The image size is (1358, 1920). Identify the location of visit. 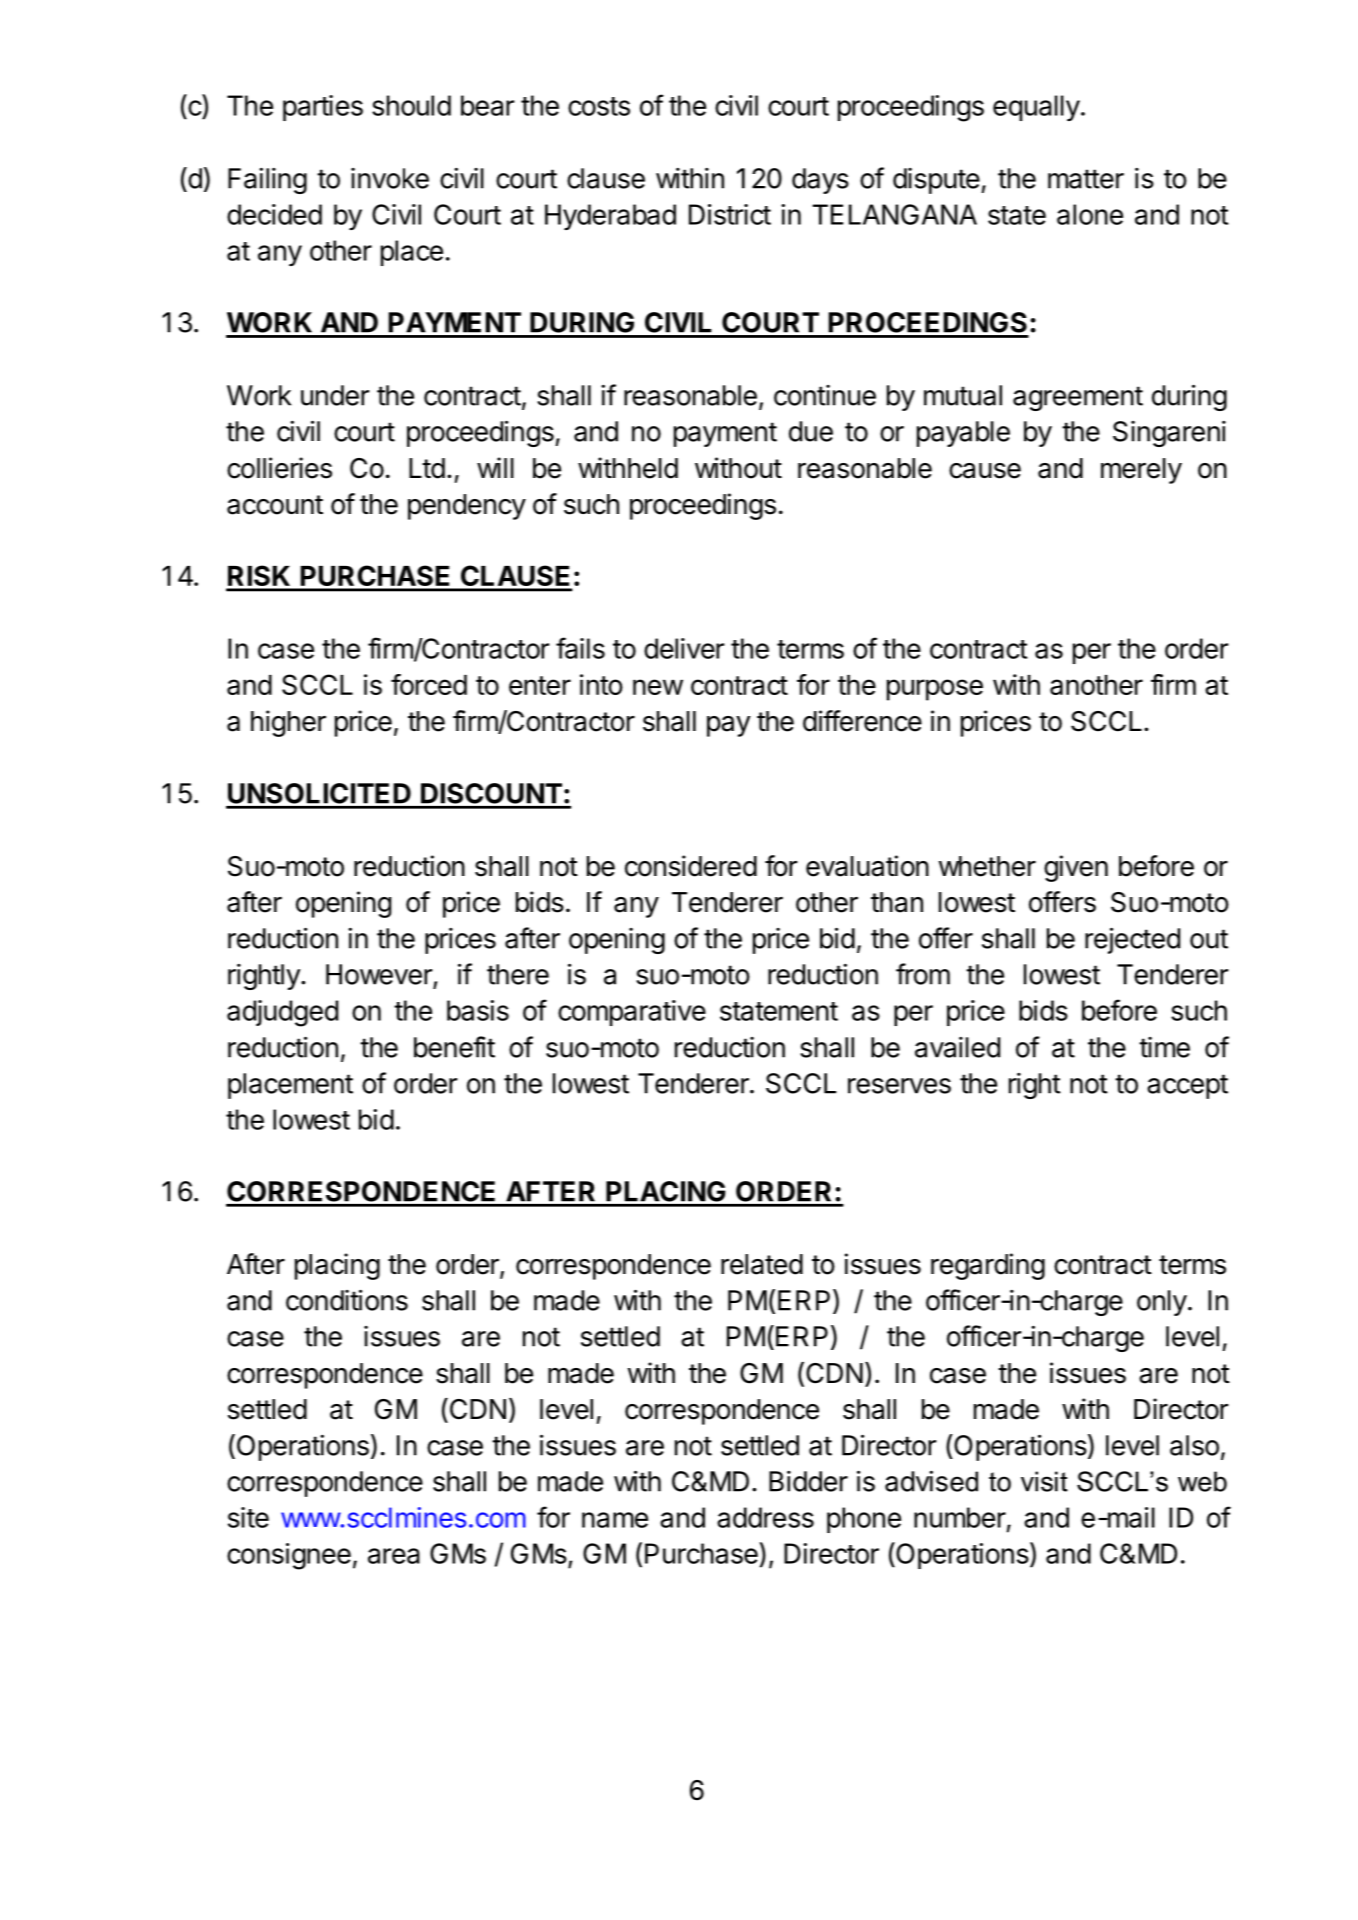
(1044, 1481).
